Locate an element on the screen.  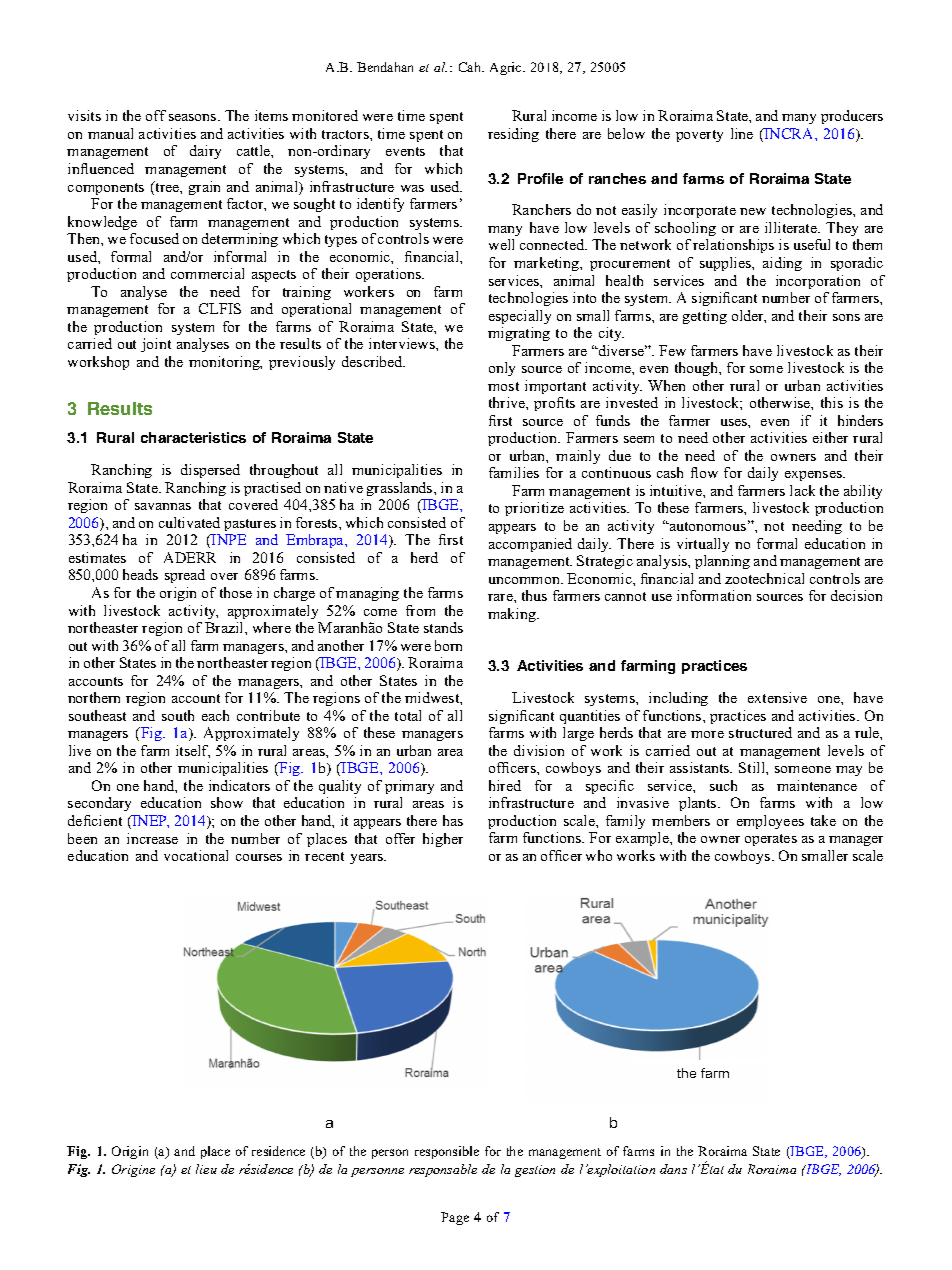
line is located at coordinates (742, 133).
